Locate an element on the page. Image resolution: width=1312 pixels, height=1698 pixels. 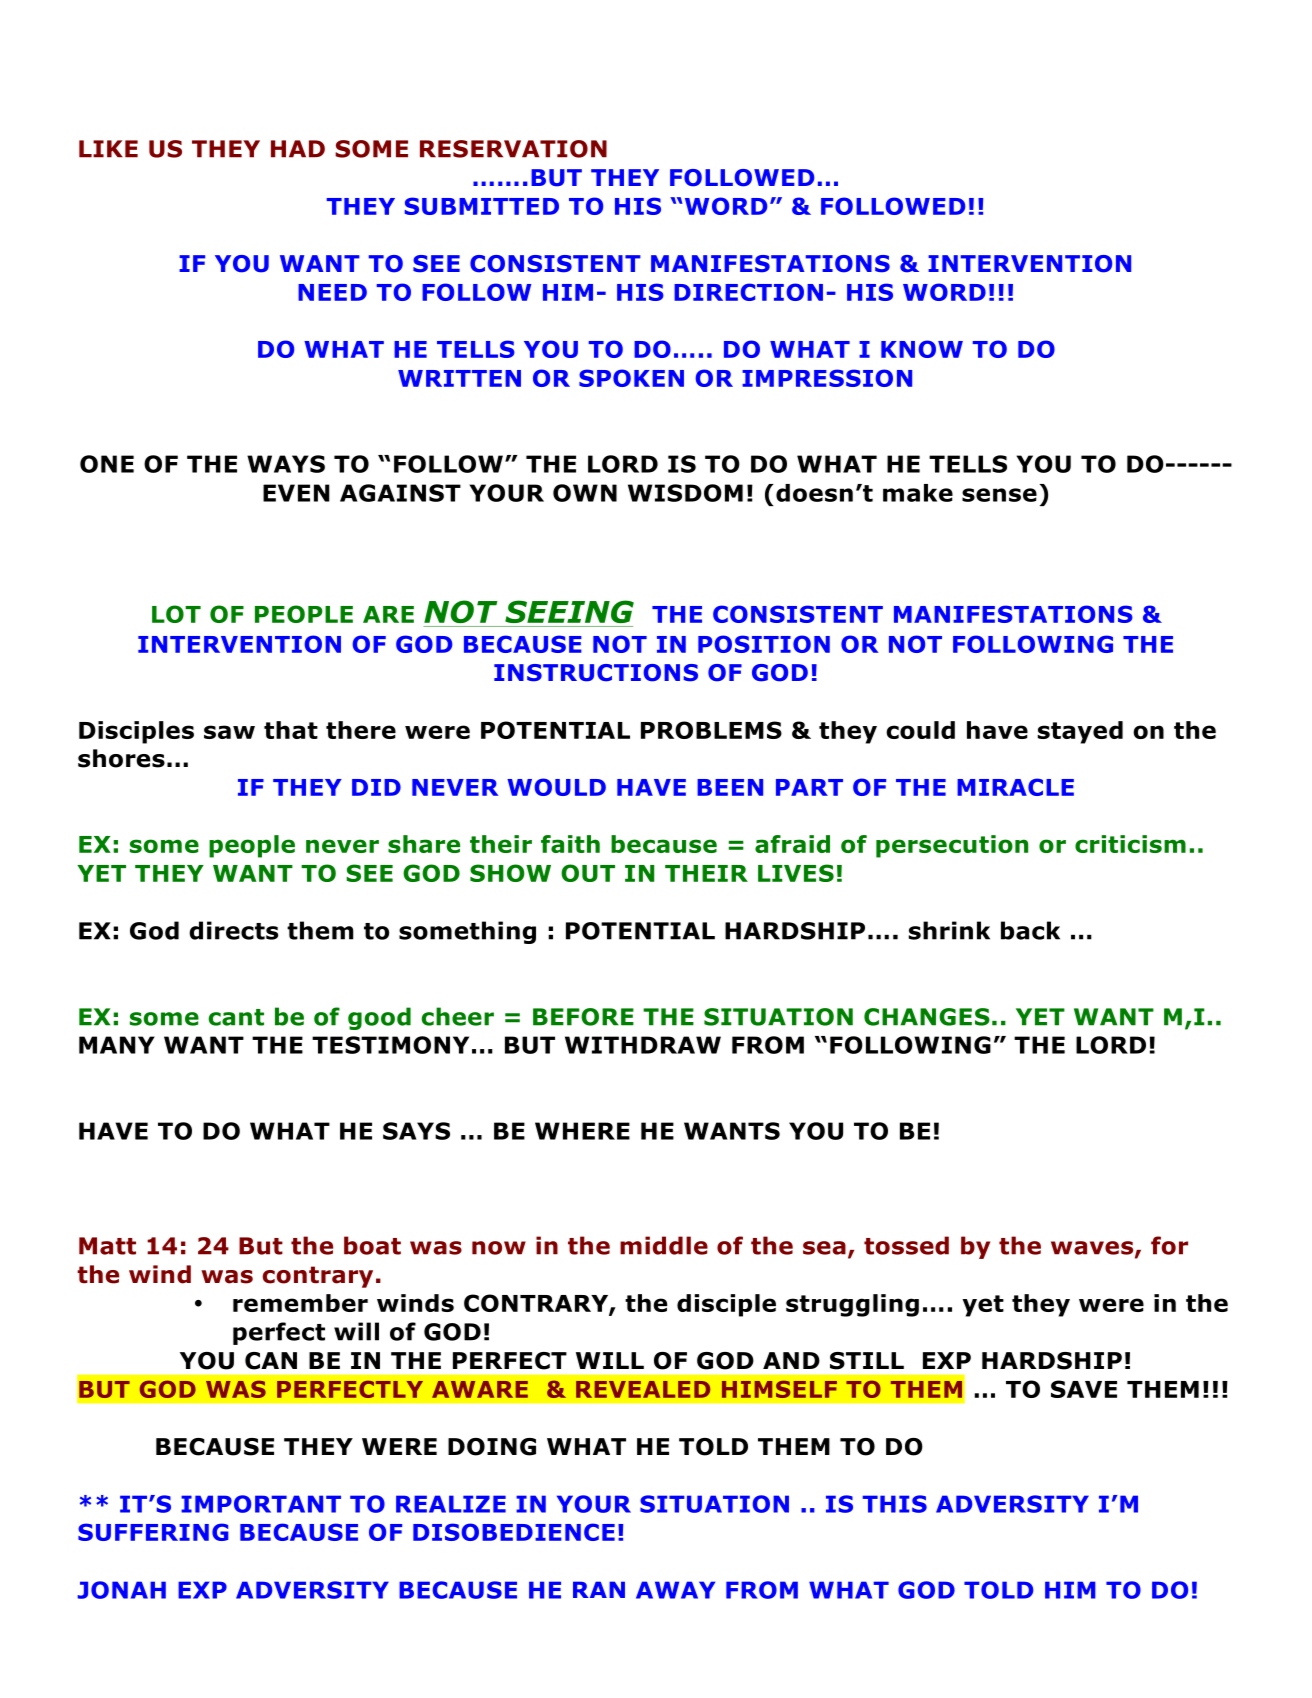
IMPORTANT is located at coordinates (261, 1504).
